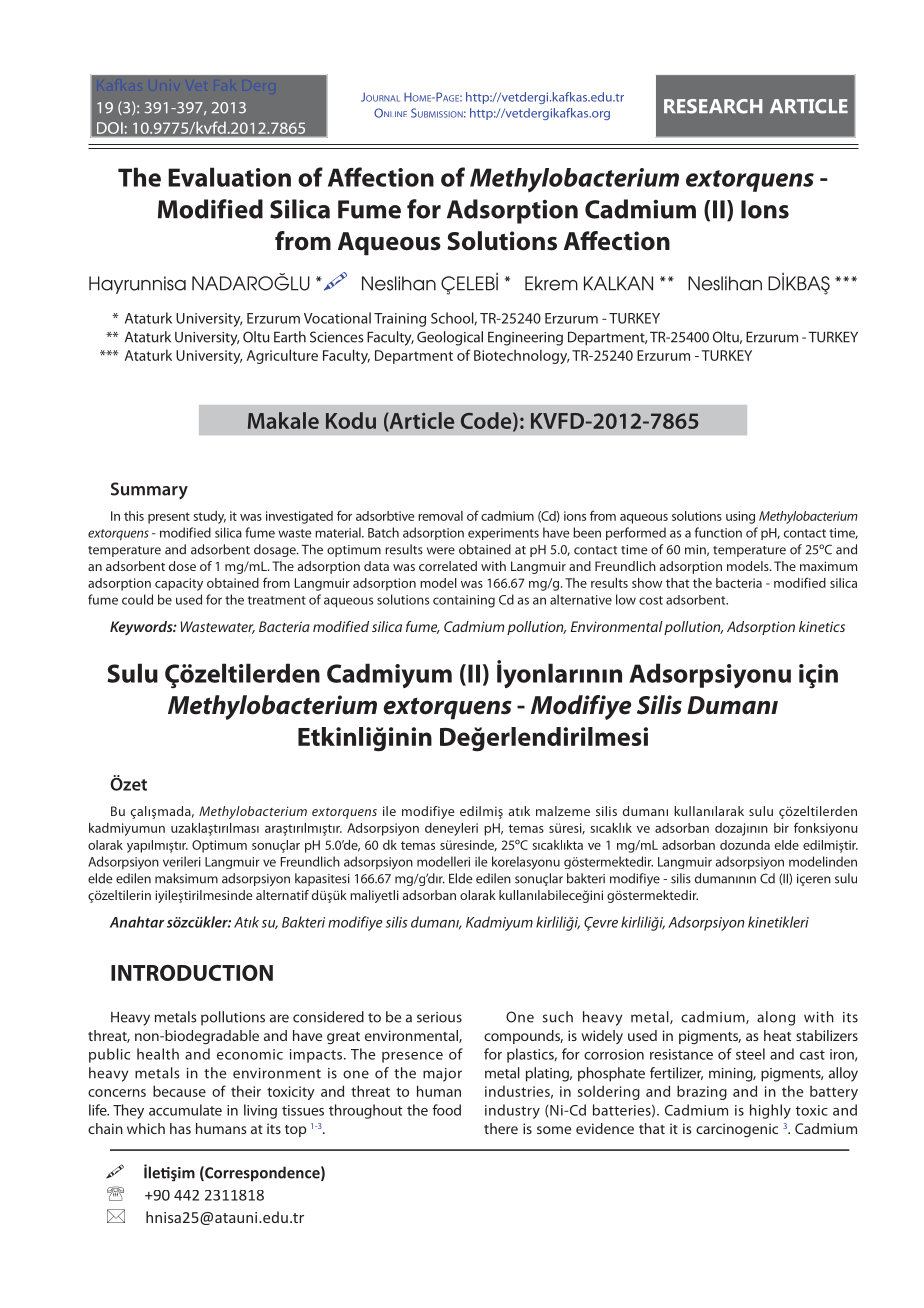  I want to click on bir, so click(781, 828).
